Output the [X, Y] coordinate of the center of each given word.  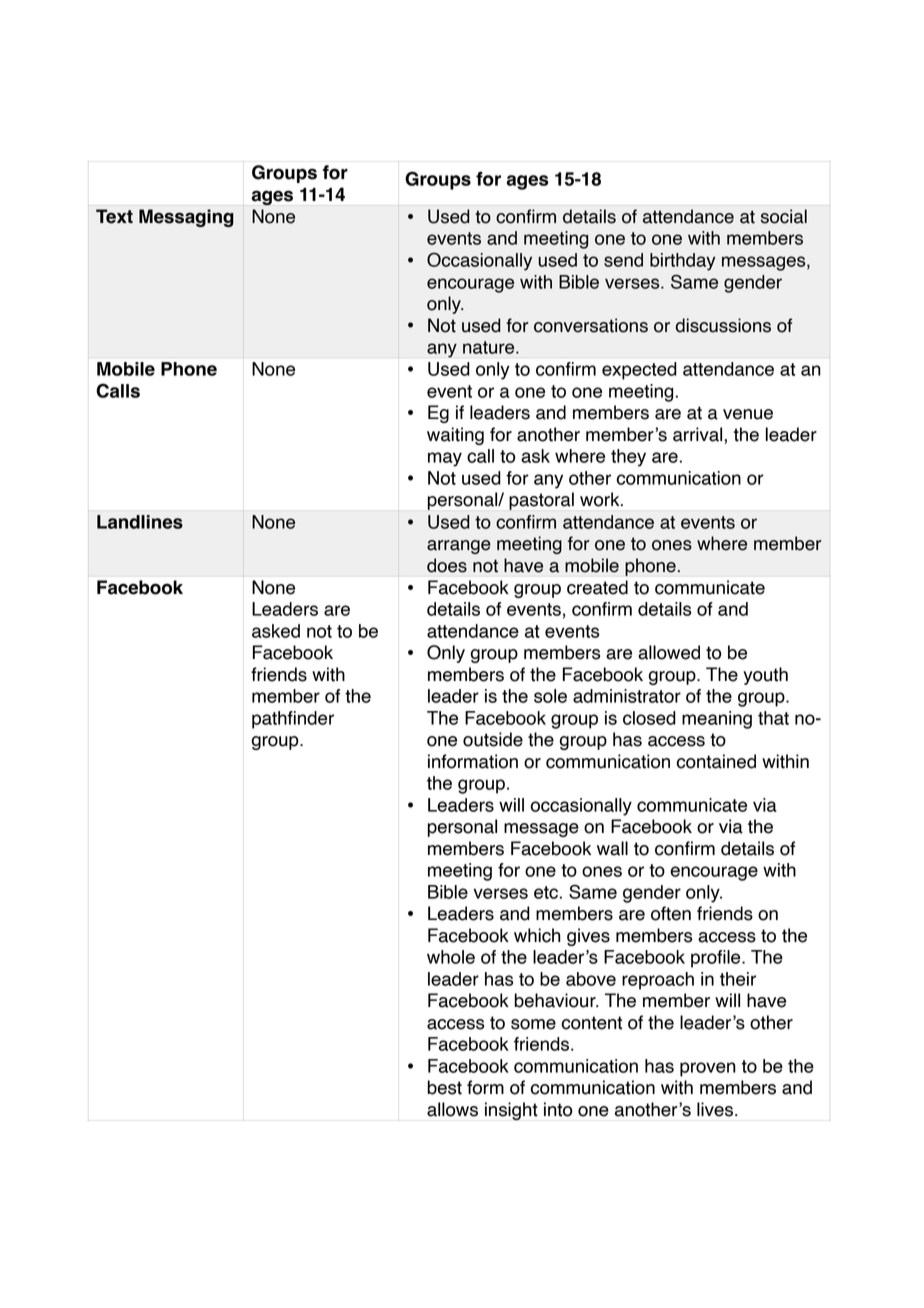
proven [708, 1069]
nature [490, 347]
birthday [683, 262]
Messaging [186, 218]
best [445, 1087]
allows [452, 1109]
